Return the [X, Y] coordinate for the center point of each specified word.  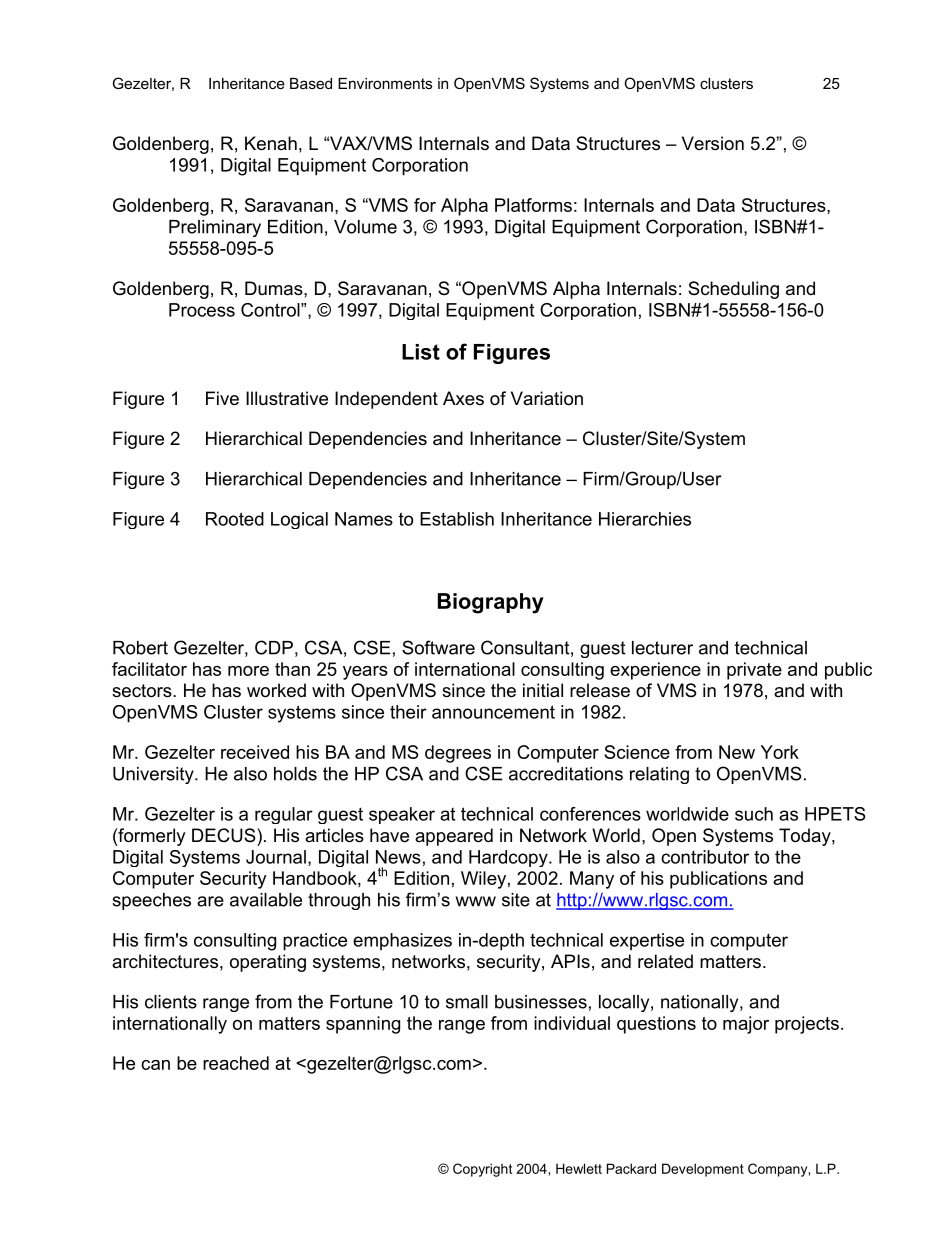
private [754, 671]
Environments [385, 83]
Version [713, 143]
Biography [491, 603]
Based [311, 83]
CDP [274, 647]
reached [236, 1063]
